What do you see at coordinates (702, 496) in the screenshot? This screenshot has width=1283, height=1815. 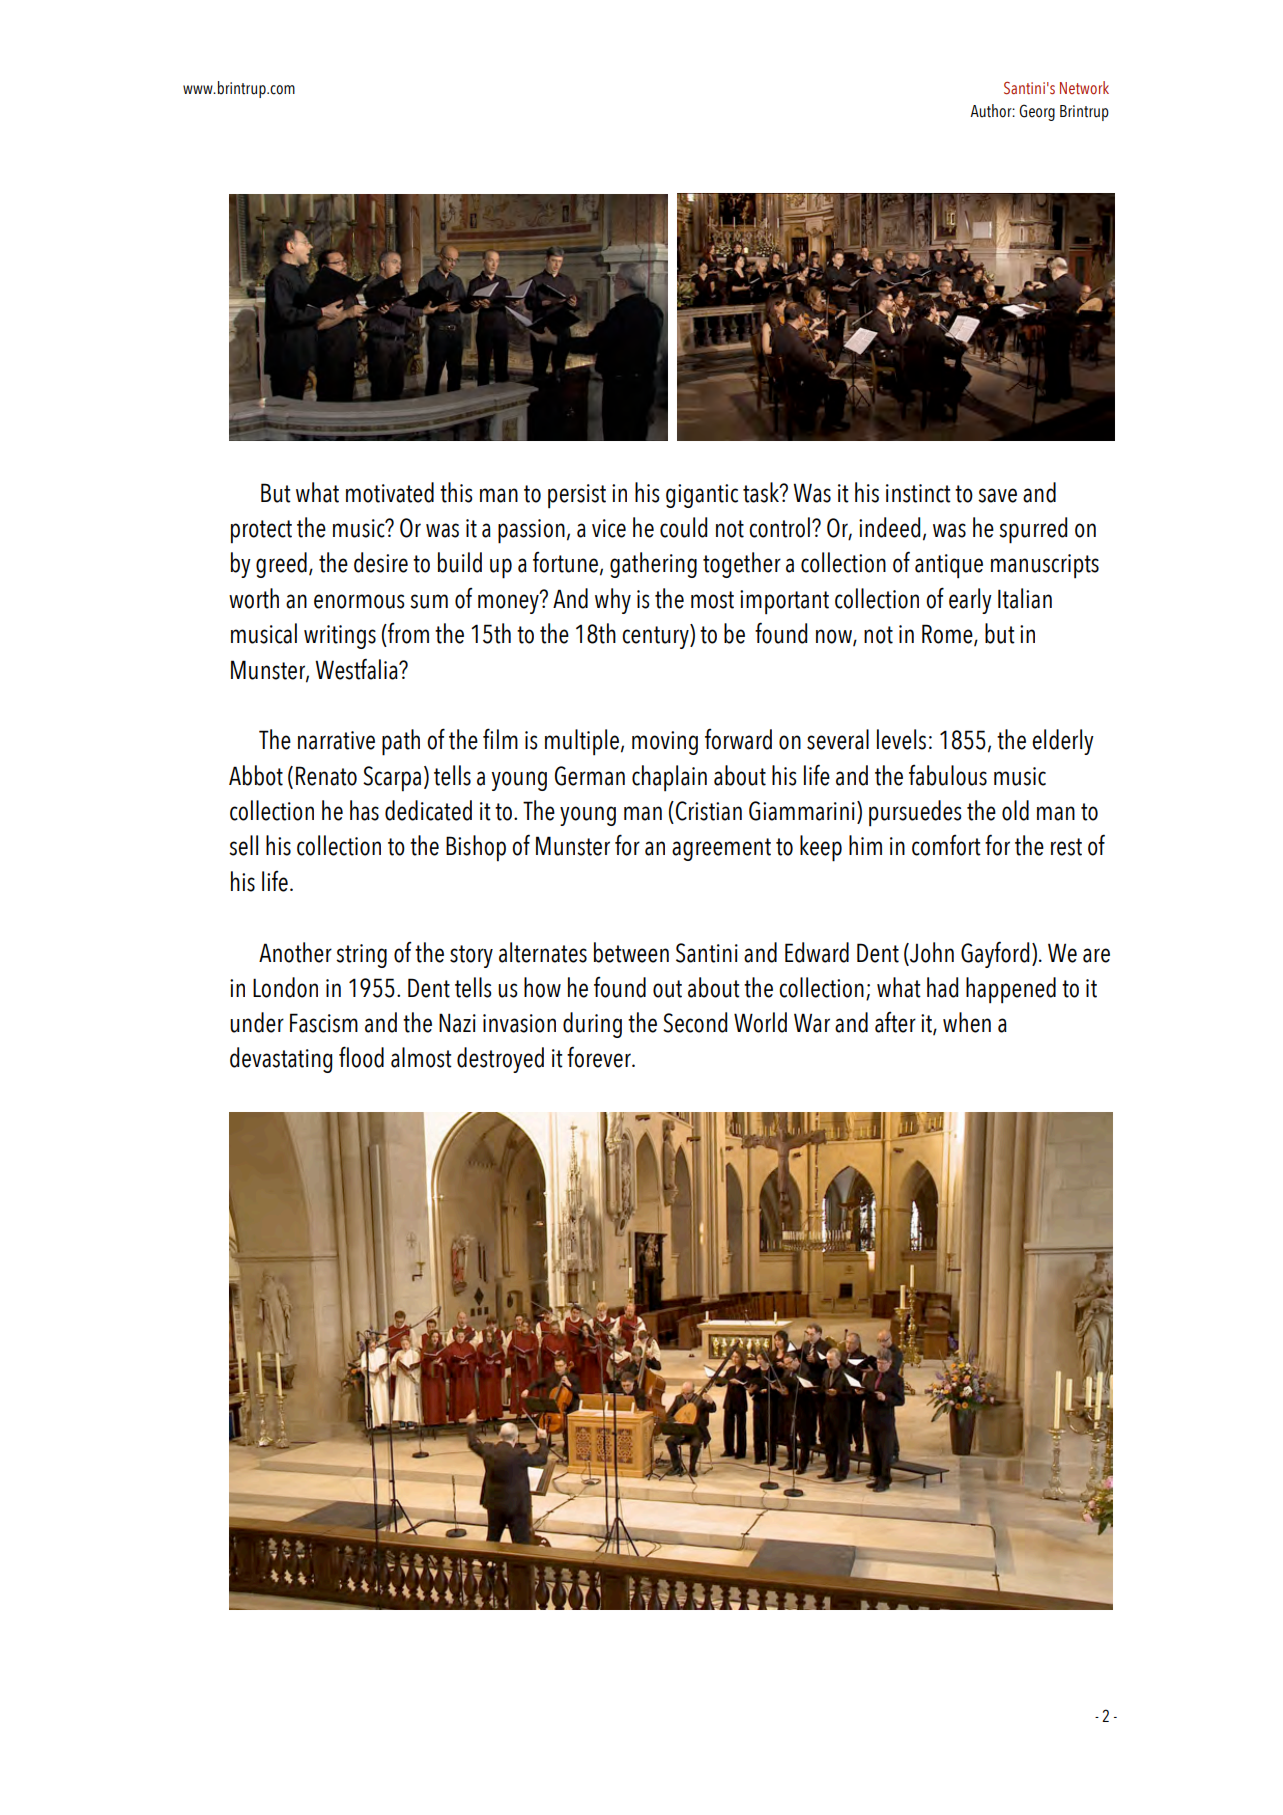 I see `gigantic` at bounding box center [702, 496].
